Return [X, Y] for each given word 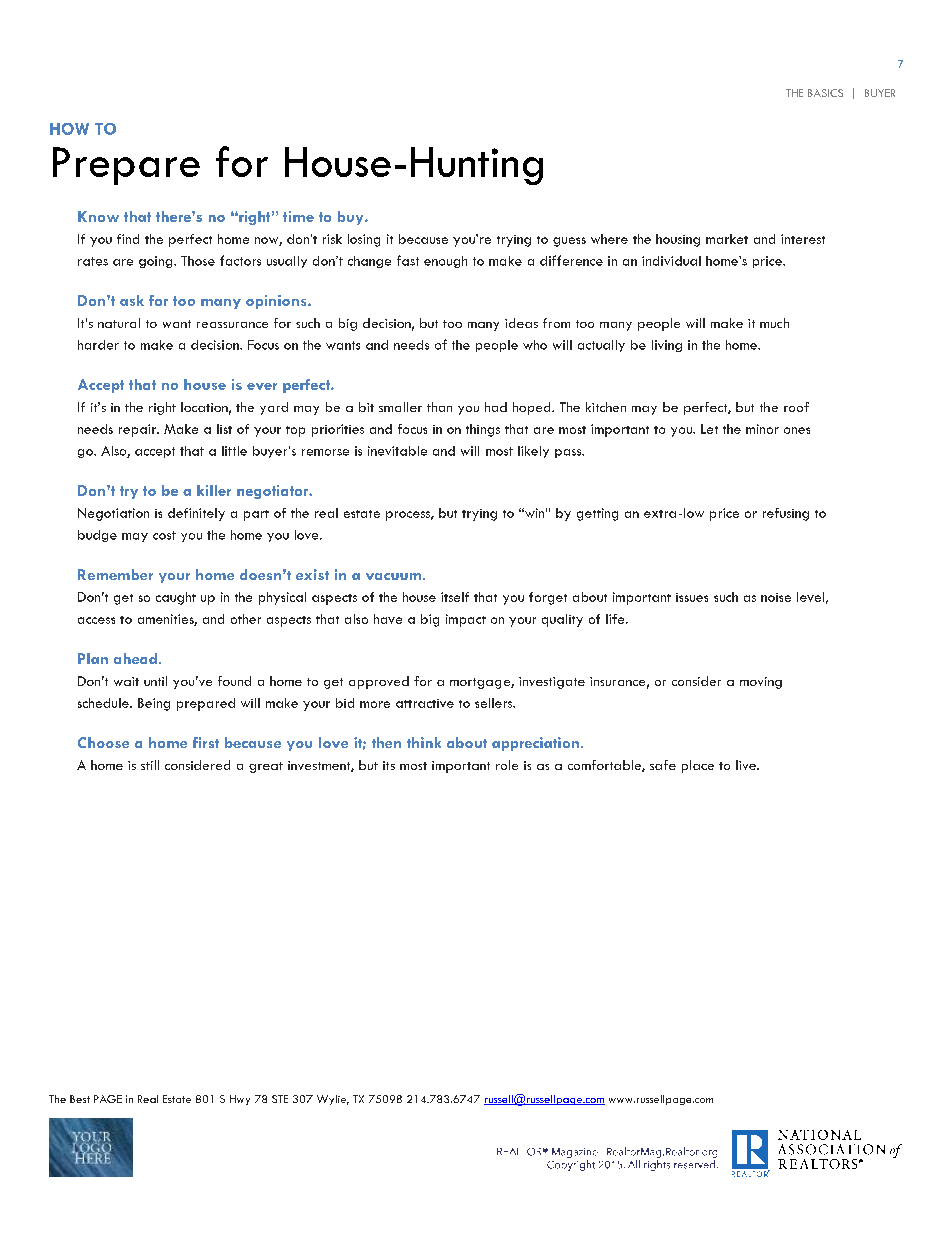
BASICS [825, 93]
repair [138, 430]
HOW [69, 129]
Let [709, 429]
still [150, 765]
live [747, 765]
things [483, 430]
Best [80, 1099]
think [424, 742]
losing [364, 240]
